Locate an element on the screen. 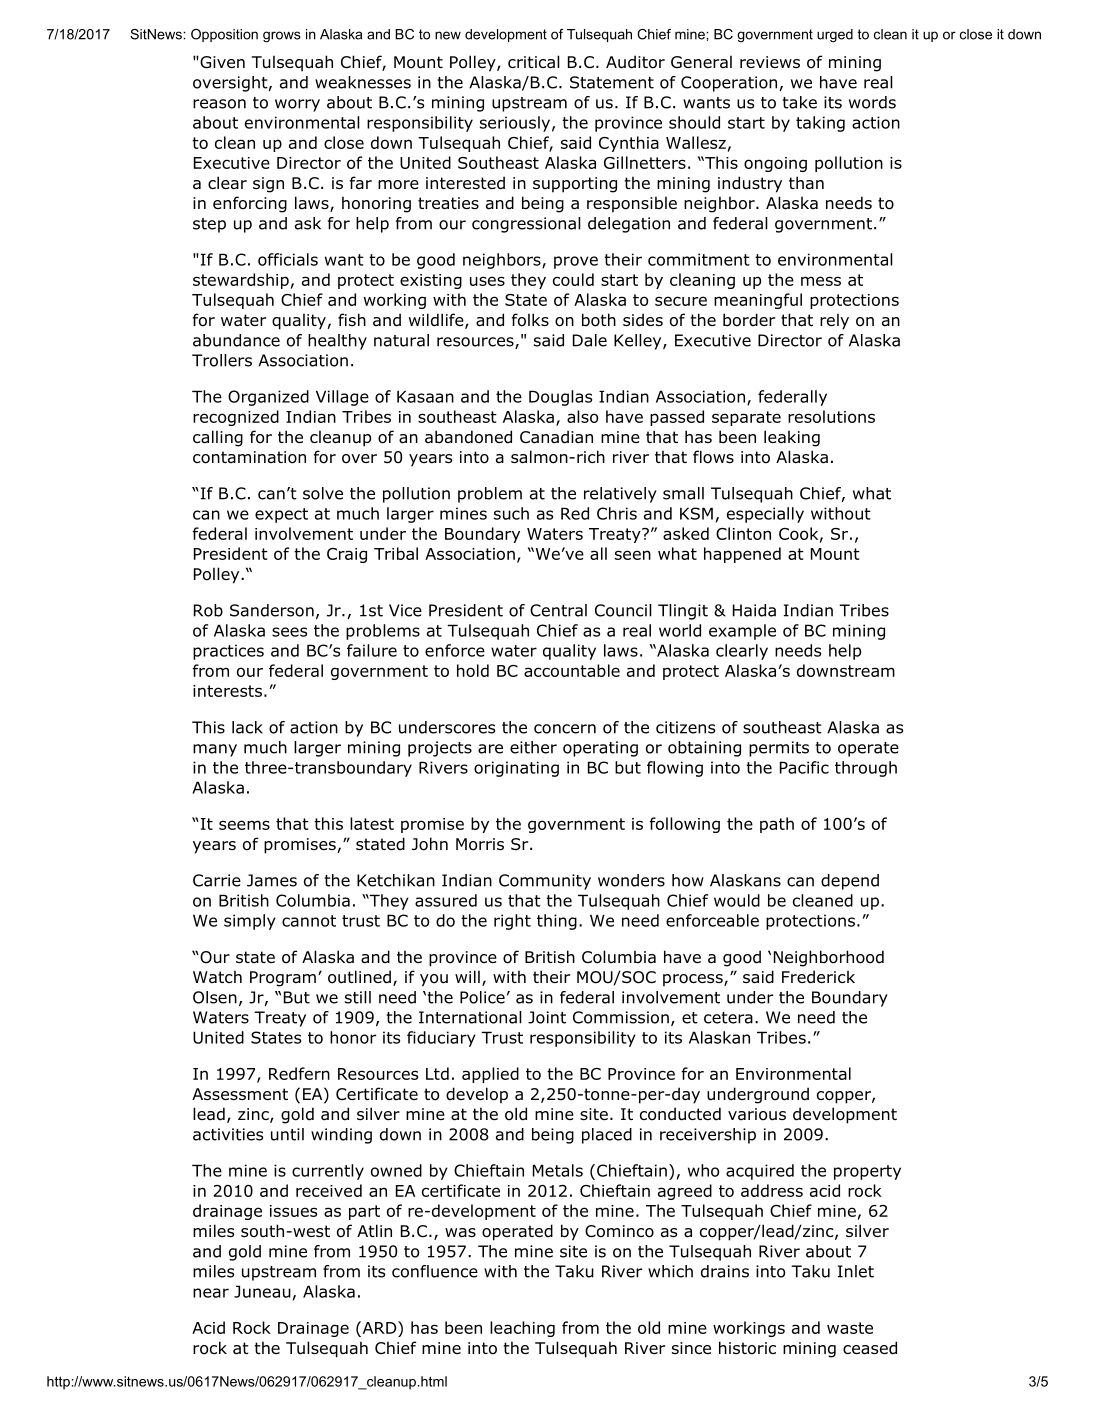  reviews is located at coordinates (770, 62).
